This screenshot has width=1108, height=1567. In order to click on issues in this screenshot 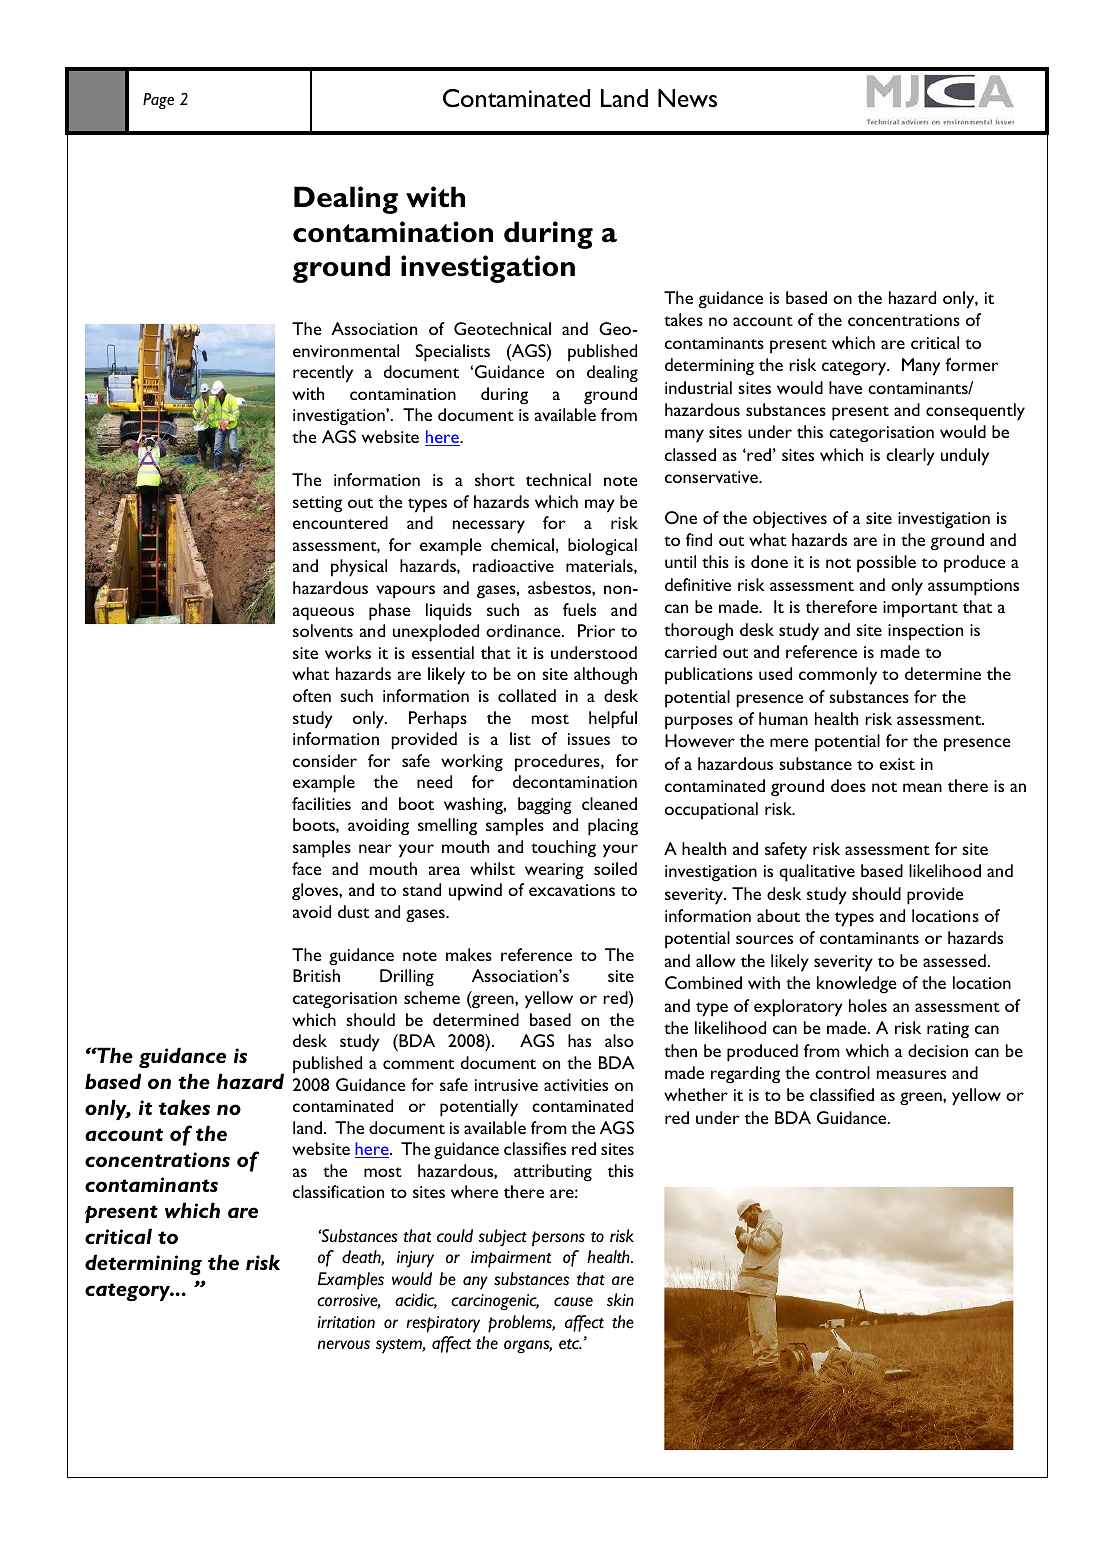, I will do `click(589, 739)`.
